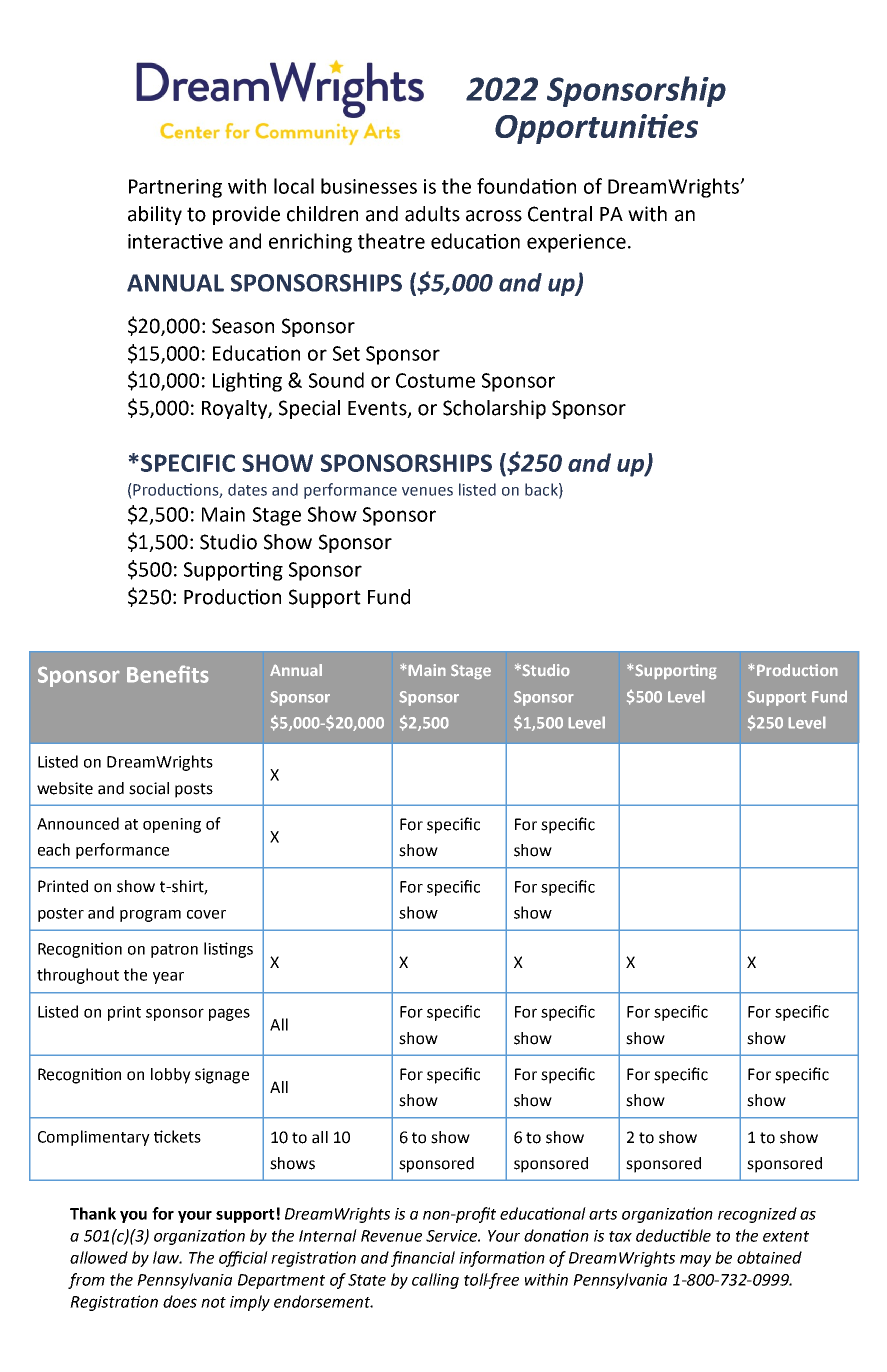 The width and height of the document is (887, 1372). What do you see at coordinates (229, 1014) in the document?
I see `pages` at bounding box center [229, 1014].
